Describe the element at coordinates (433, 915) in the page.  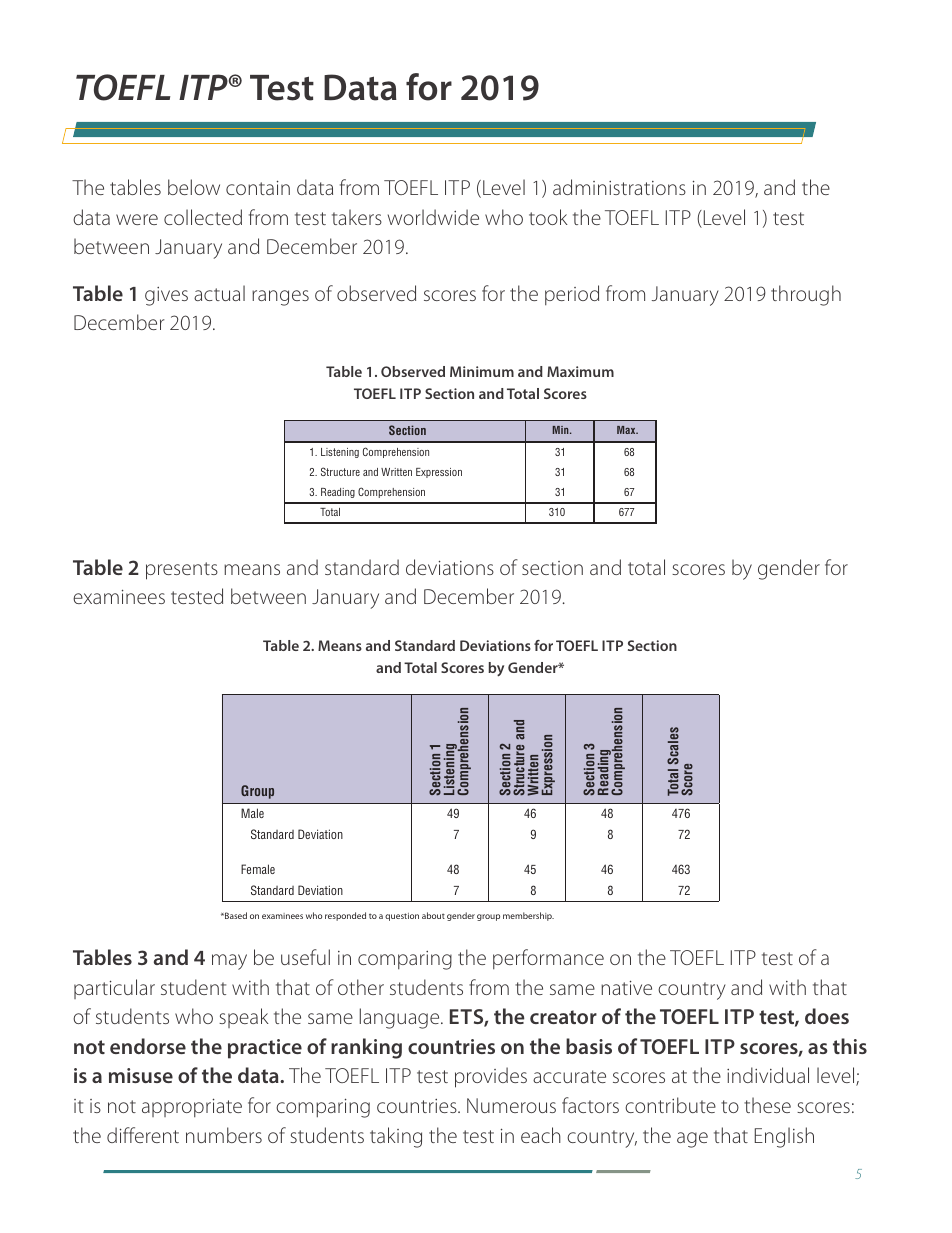
I see `about` at that location.
